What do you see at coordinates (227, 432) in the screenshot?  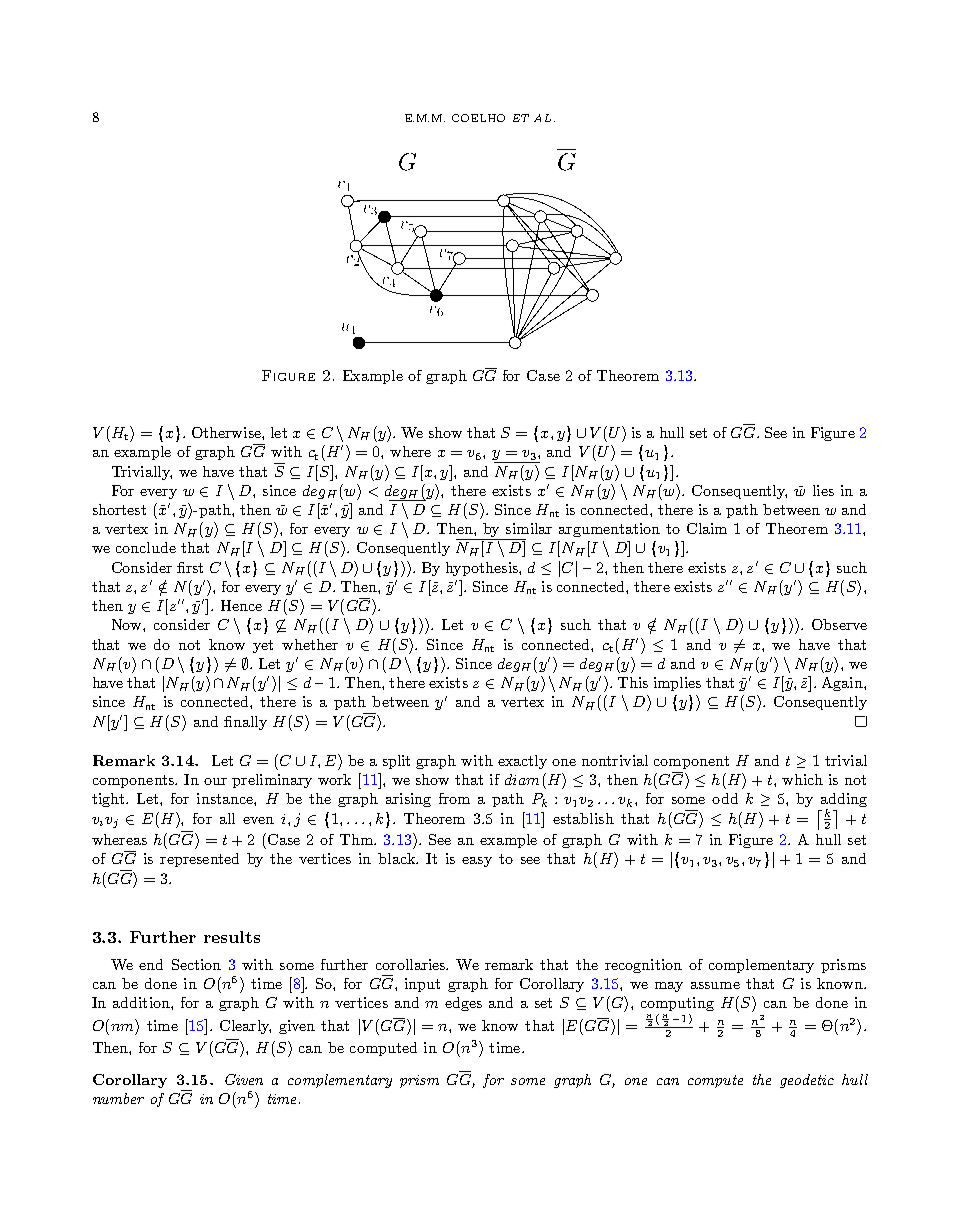 I see `Otherwise` at bounding box center [227, 432].
